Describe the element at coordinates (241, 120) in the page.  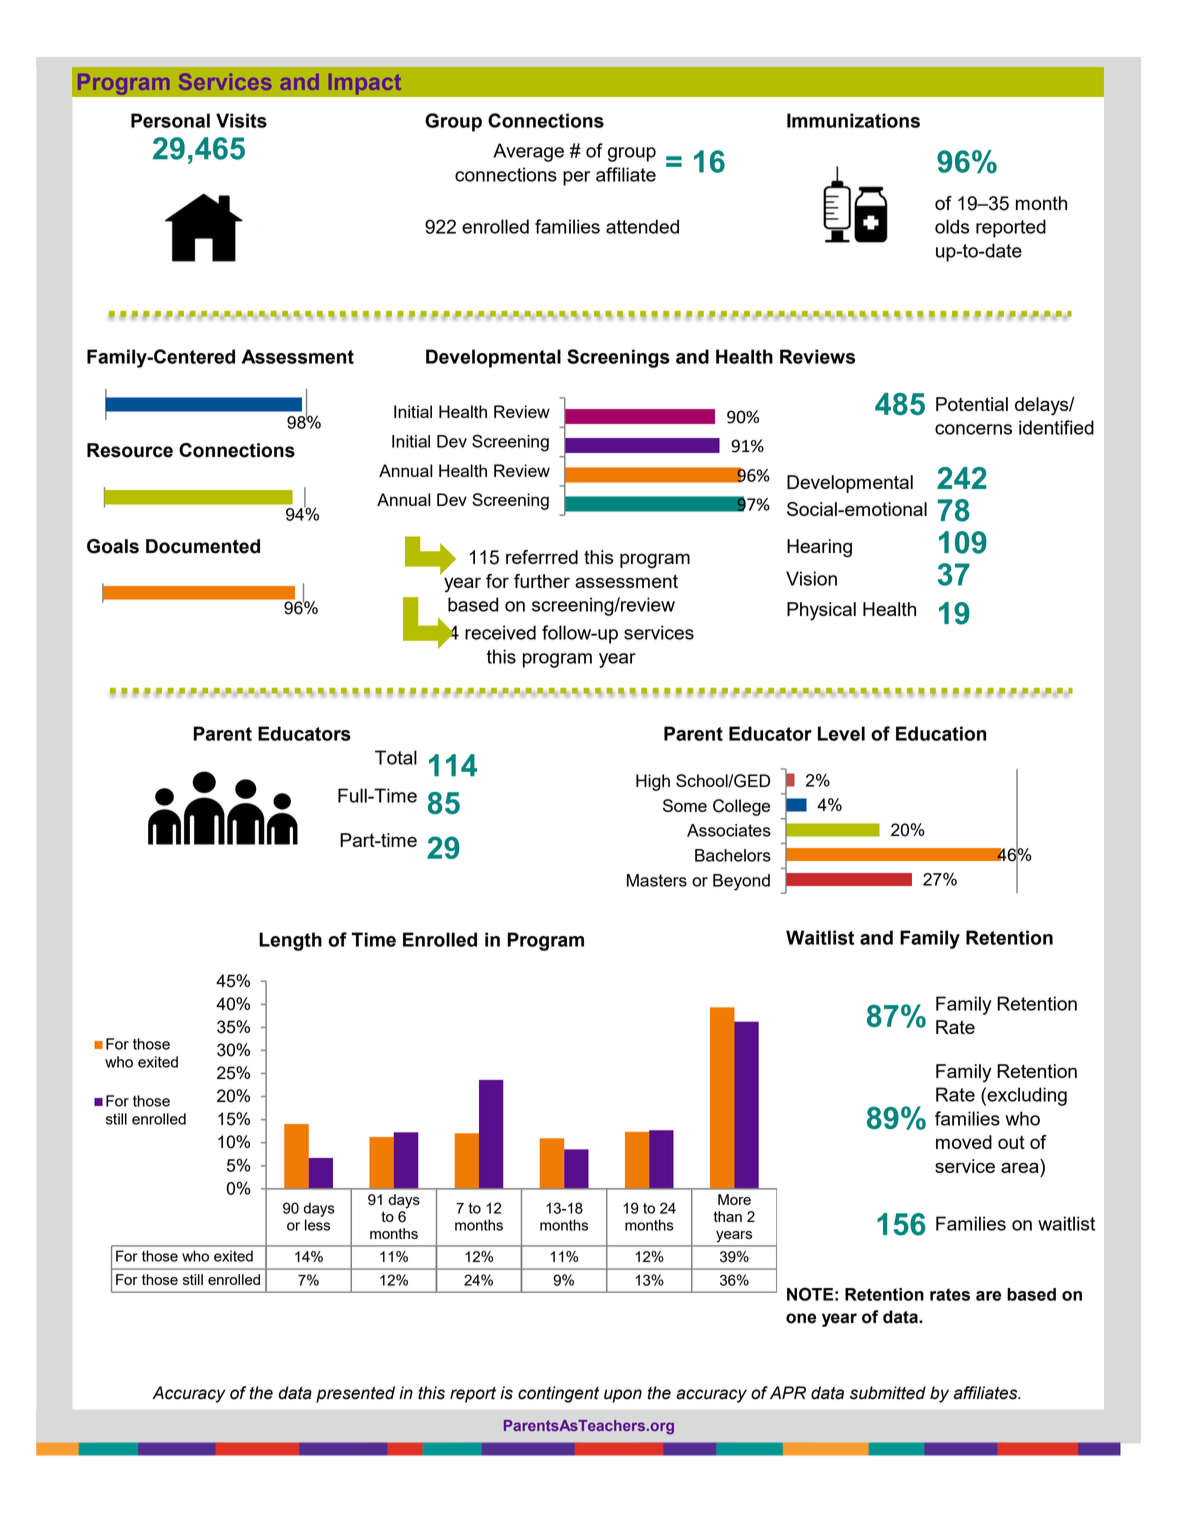
I see `Visits` at that location.
